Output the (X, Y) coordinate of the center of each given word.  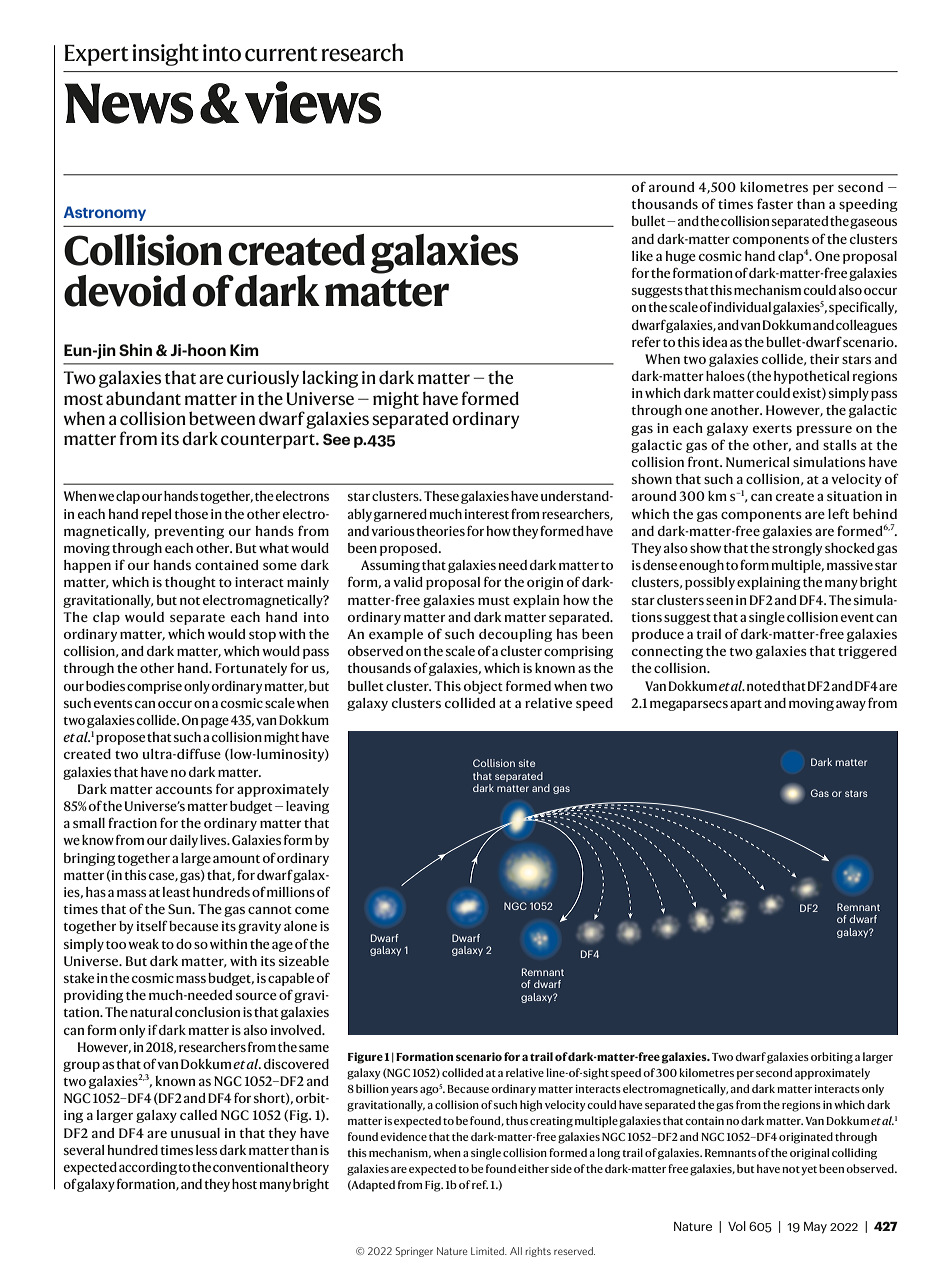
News (129, 103)
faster (775, 203)
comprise (154, 687)
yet (809, 1171)
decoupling (515, 635)
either (533, 1168)
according (148, 1168)
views (313, 102)
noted (763, 686)
